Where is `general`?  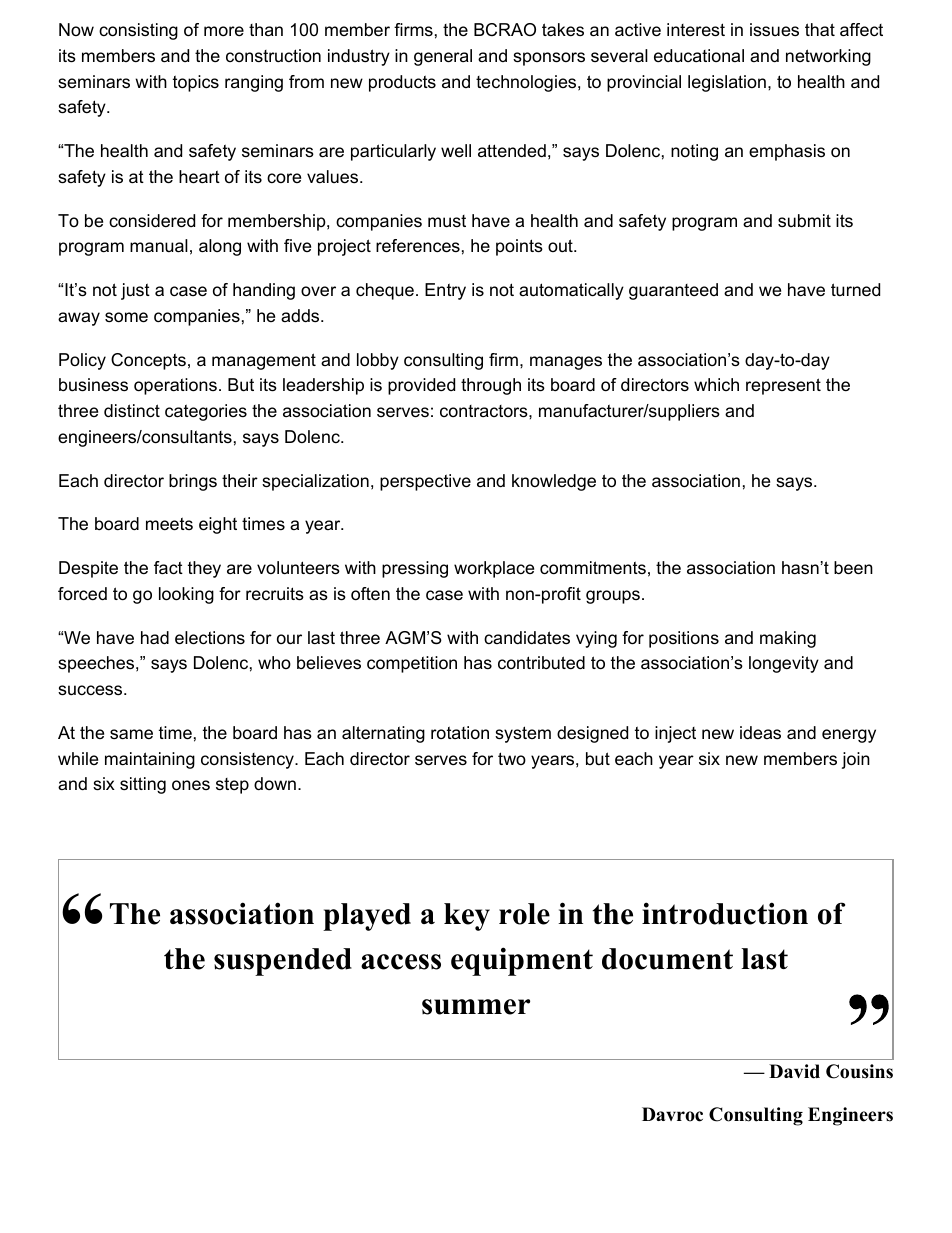
general is located at coordinates (443, 57).
